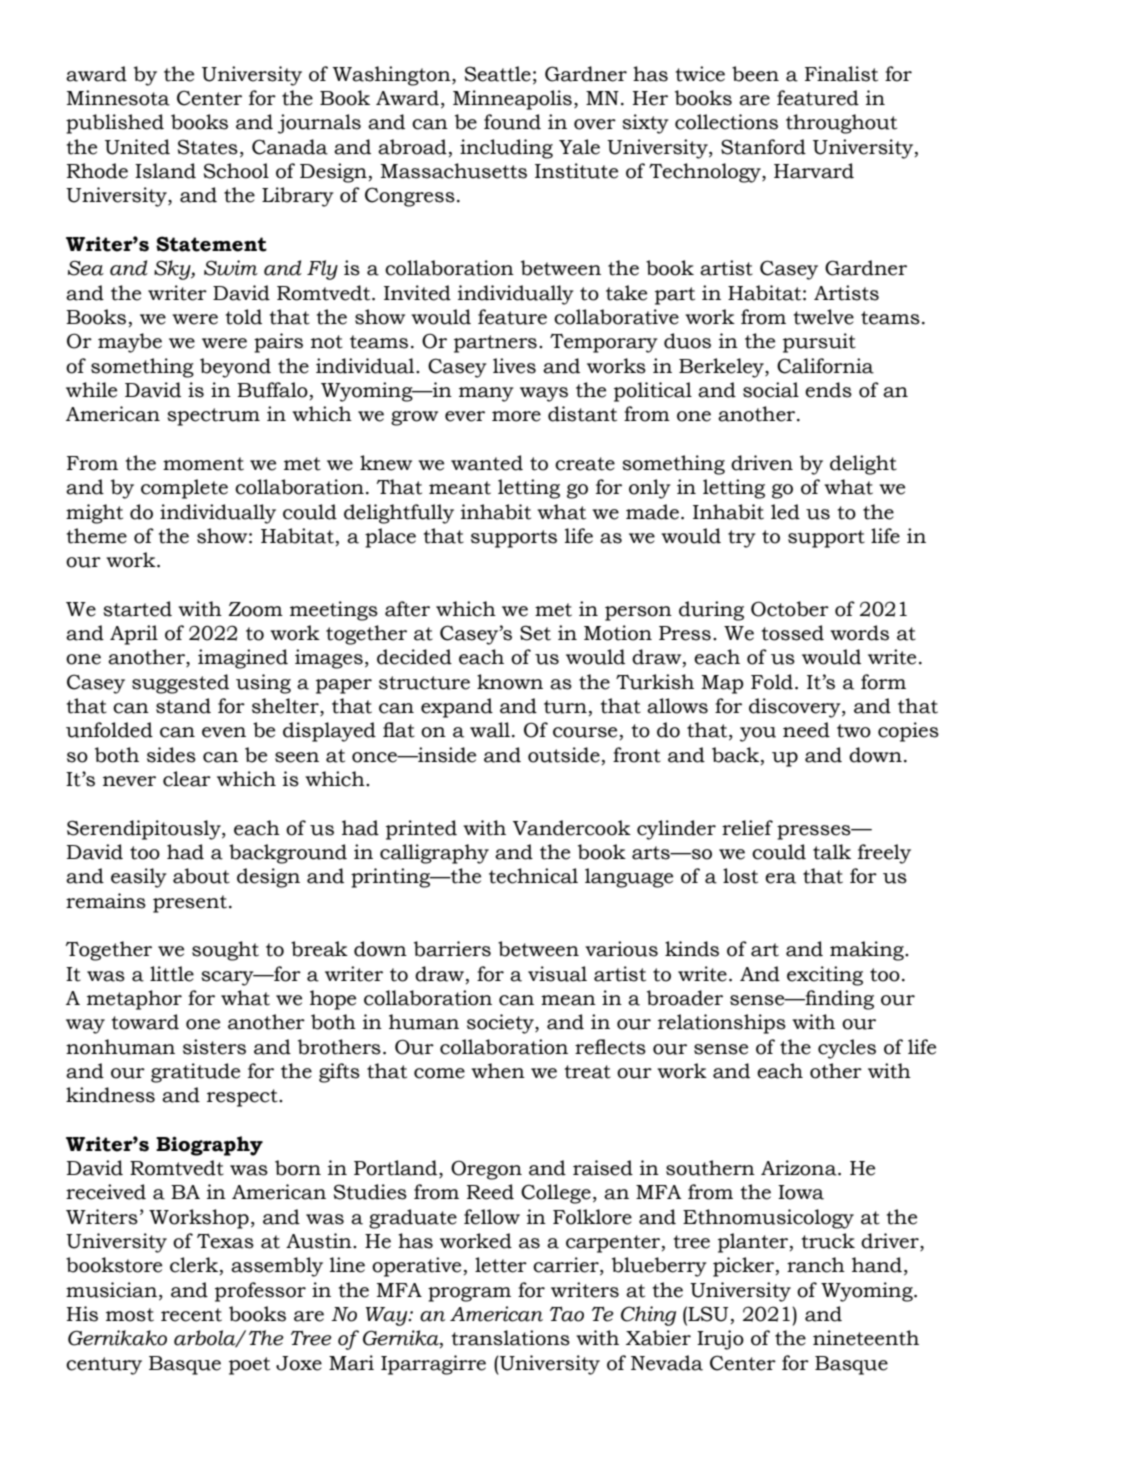 The height and width of the screenshot is (1459, 1127). I want to click on led, so click(785, 512).
